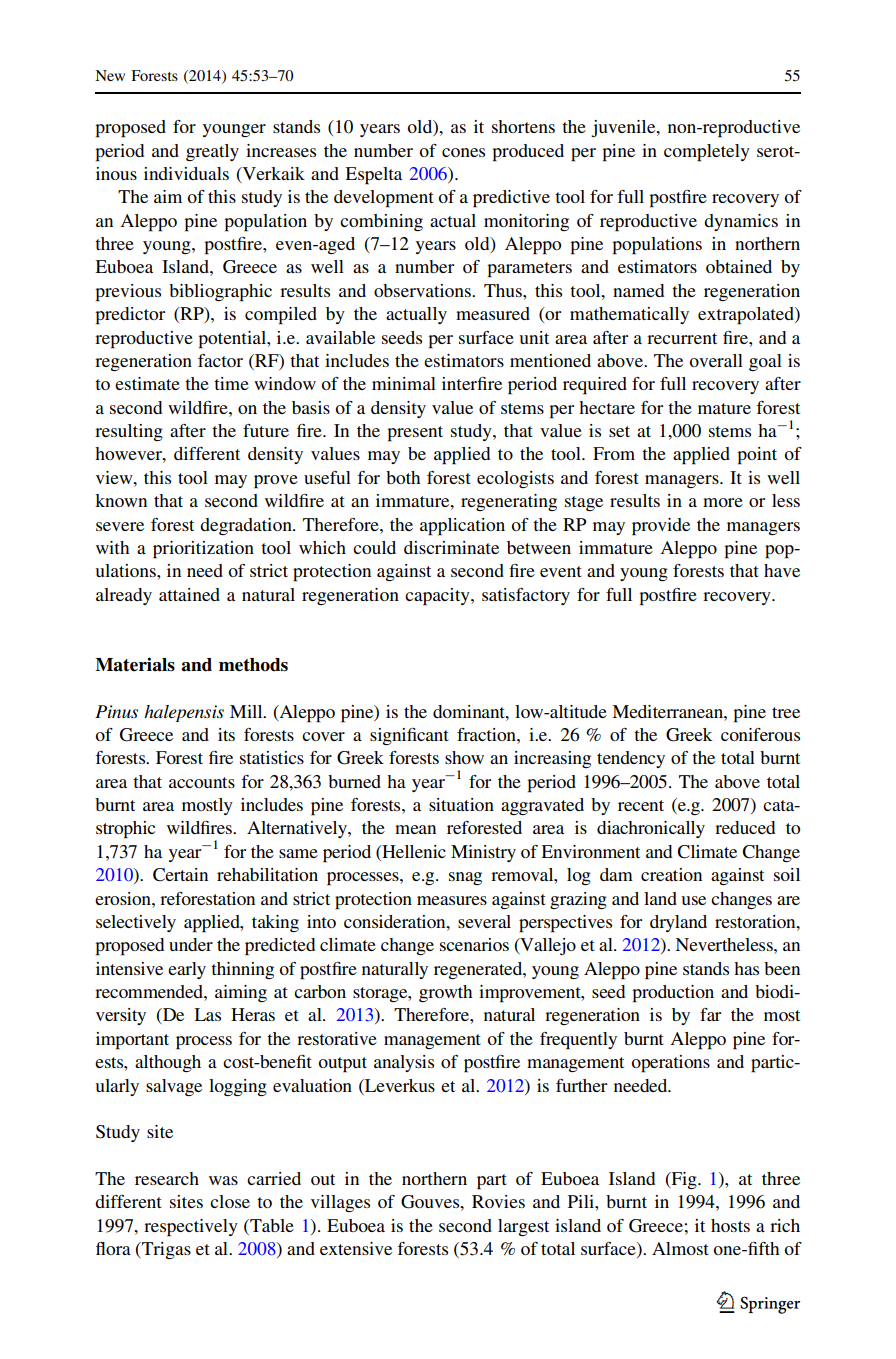 The image size is (896, 1359). Describe the element at coordinates (707, 153) in the screenshot. I see `completely` at that location.
